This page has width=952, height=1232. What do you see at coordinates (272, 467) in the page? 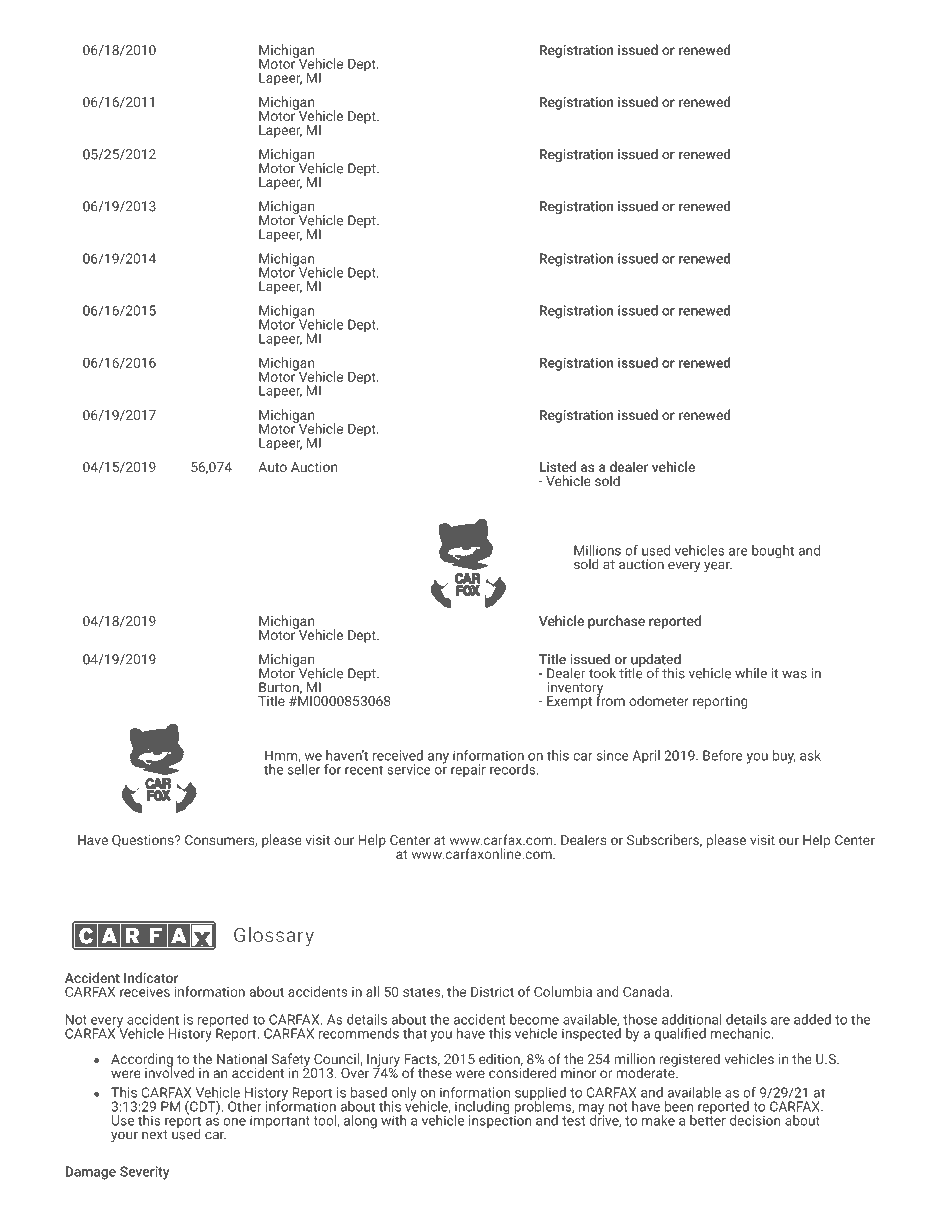
I see `Auto` at bounding box center [272, 467].
